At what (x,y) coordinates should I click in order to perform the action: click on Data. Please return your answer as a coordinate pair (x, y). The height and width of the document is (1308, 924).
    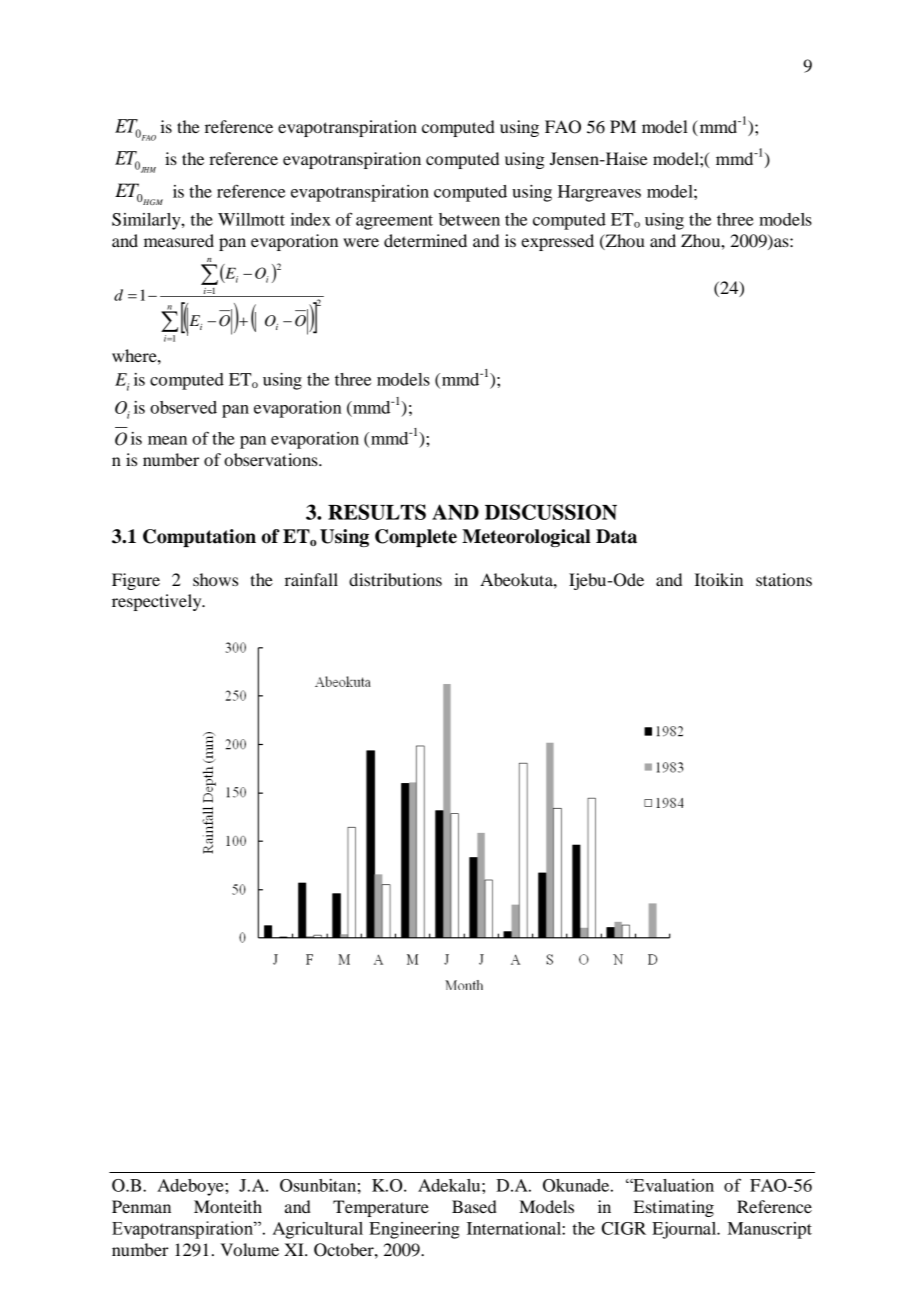
    Looking at the image, I should click on (616, 536).
